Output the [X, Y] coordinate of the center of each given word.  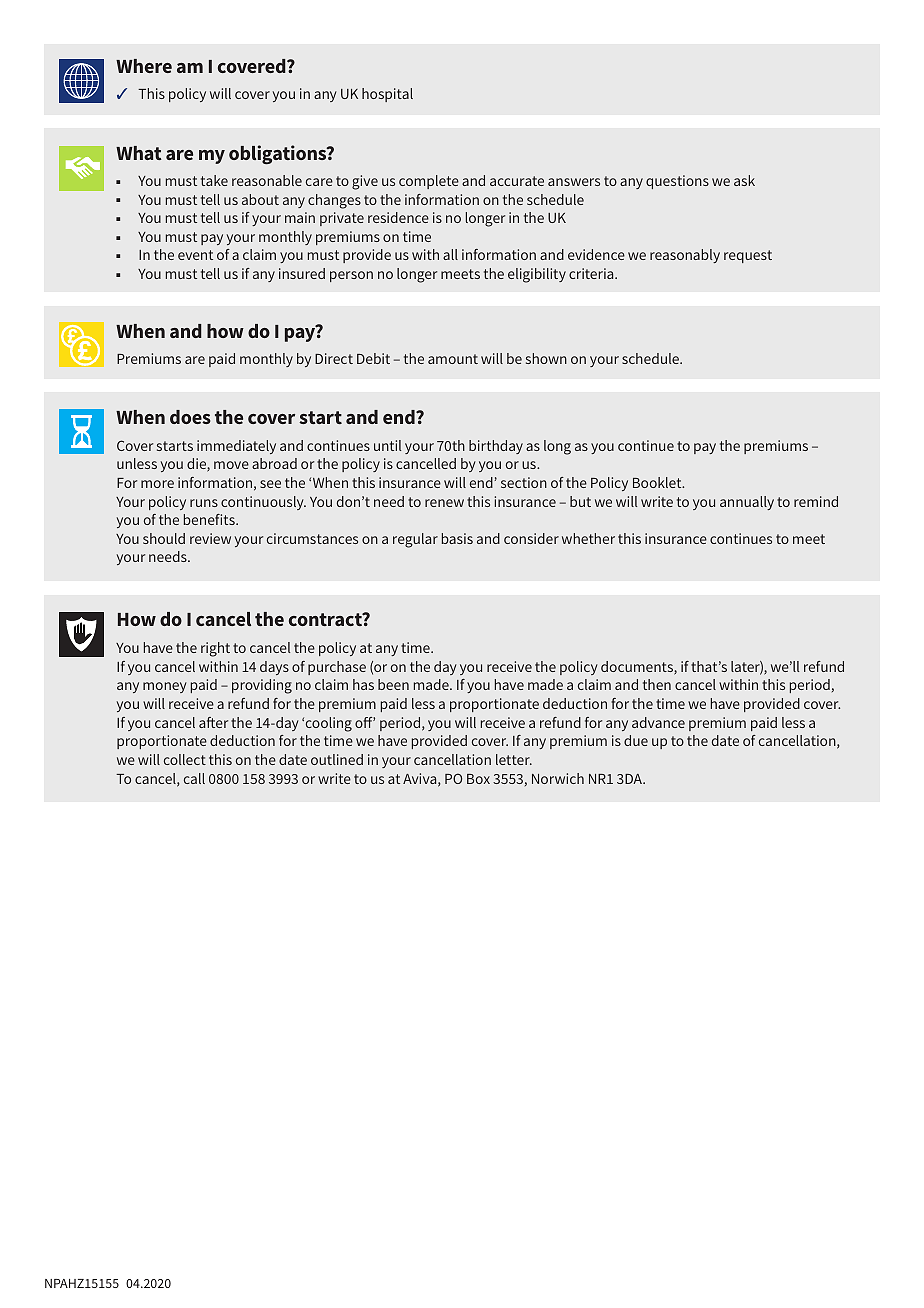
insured [302, 273]
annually [747, 503]
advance [658, 722]
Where [144, 66]
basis [457, 538]
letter [514, 759]
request [748, 256]
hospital [387, 95]
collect [185, 759]
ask [744, 180]
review [210, 538]
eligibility [537, 275]
